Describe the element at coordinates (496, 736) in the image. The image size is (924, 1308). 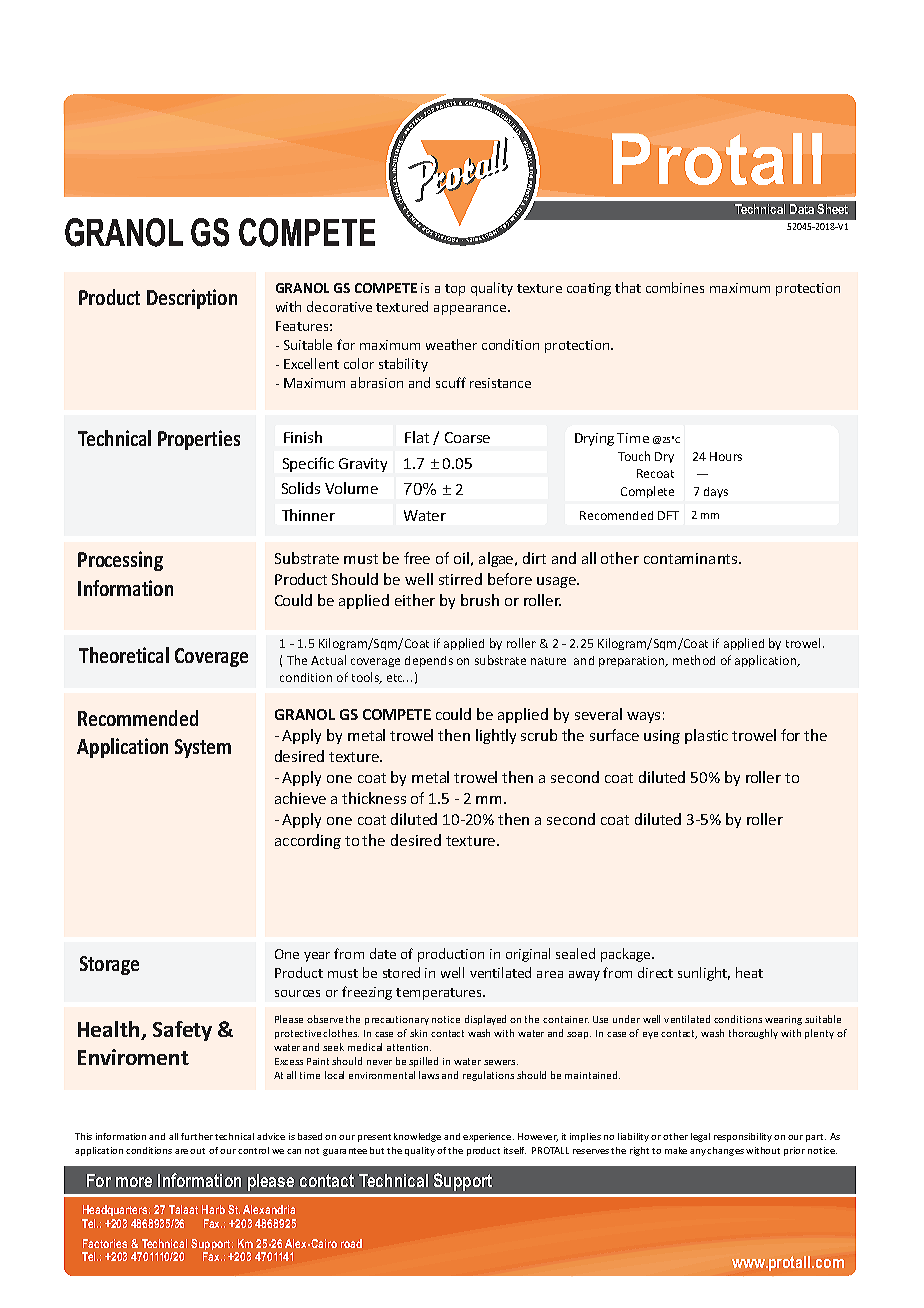
I see `lightly` at that location.
